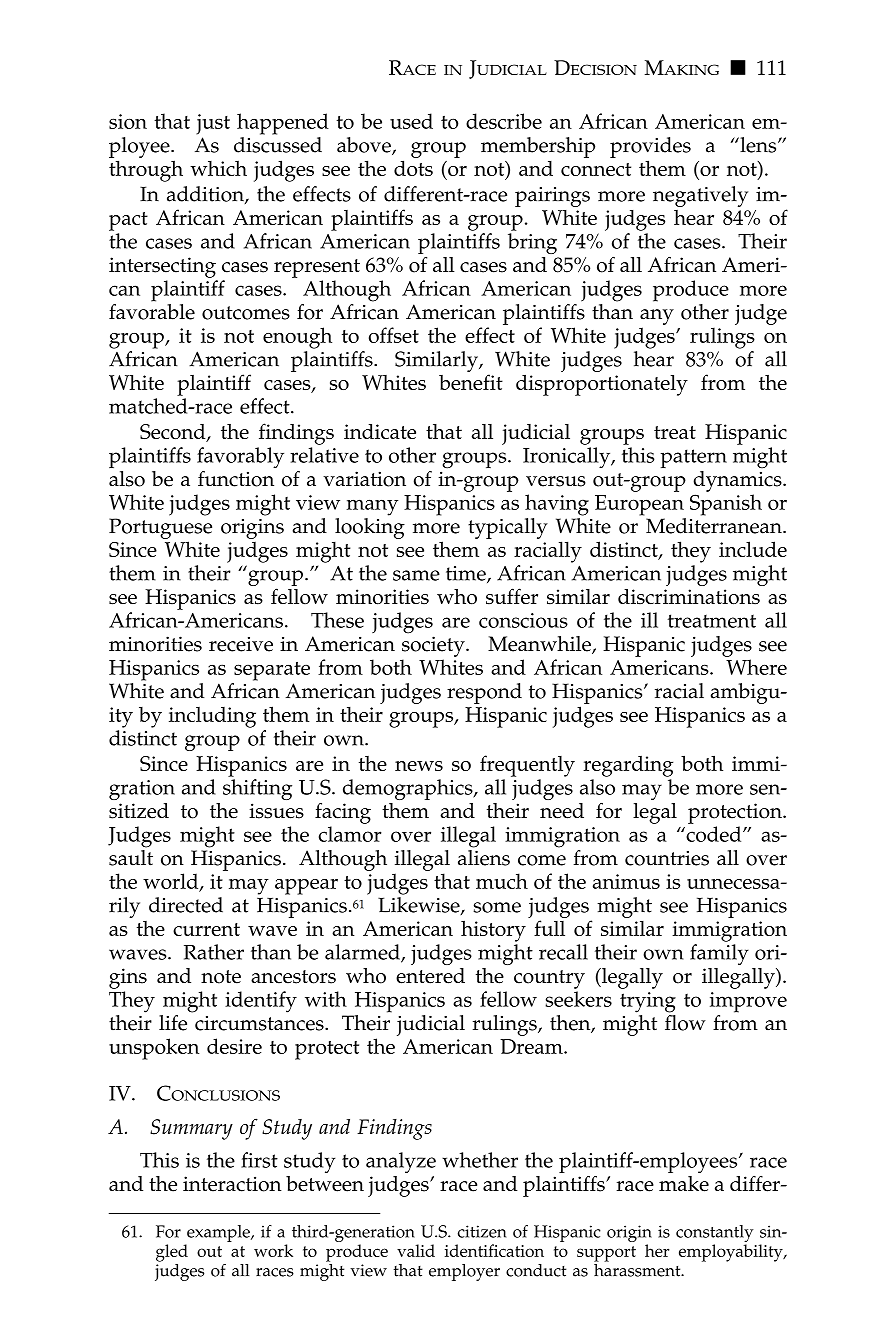 This page has width=896, height=1327. I want to click on respond, so click(484, 693).
